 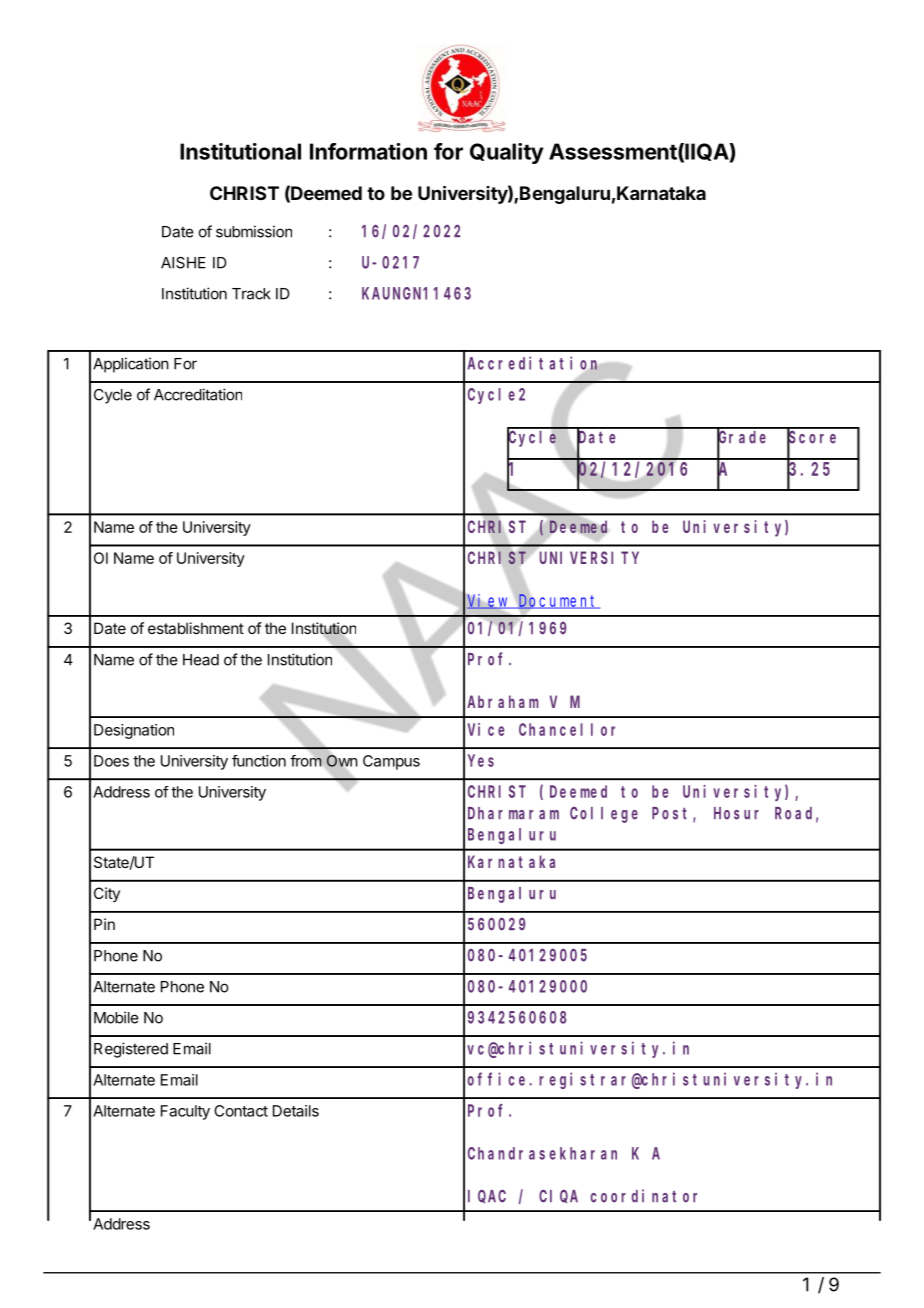 I want to click on Details, so click(x=296, y=1111).
